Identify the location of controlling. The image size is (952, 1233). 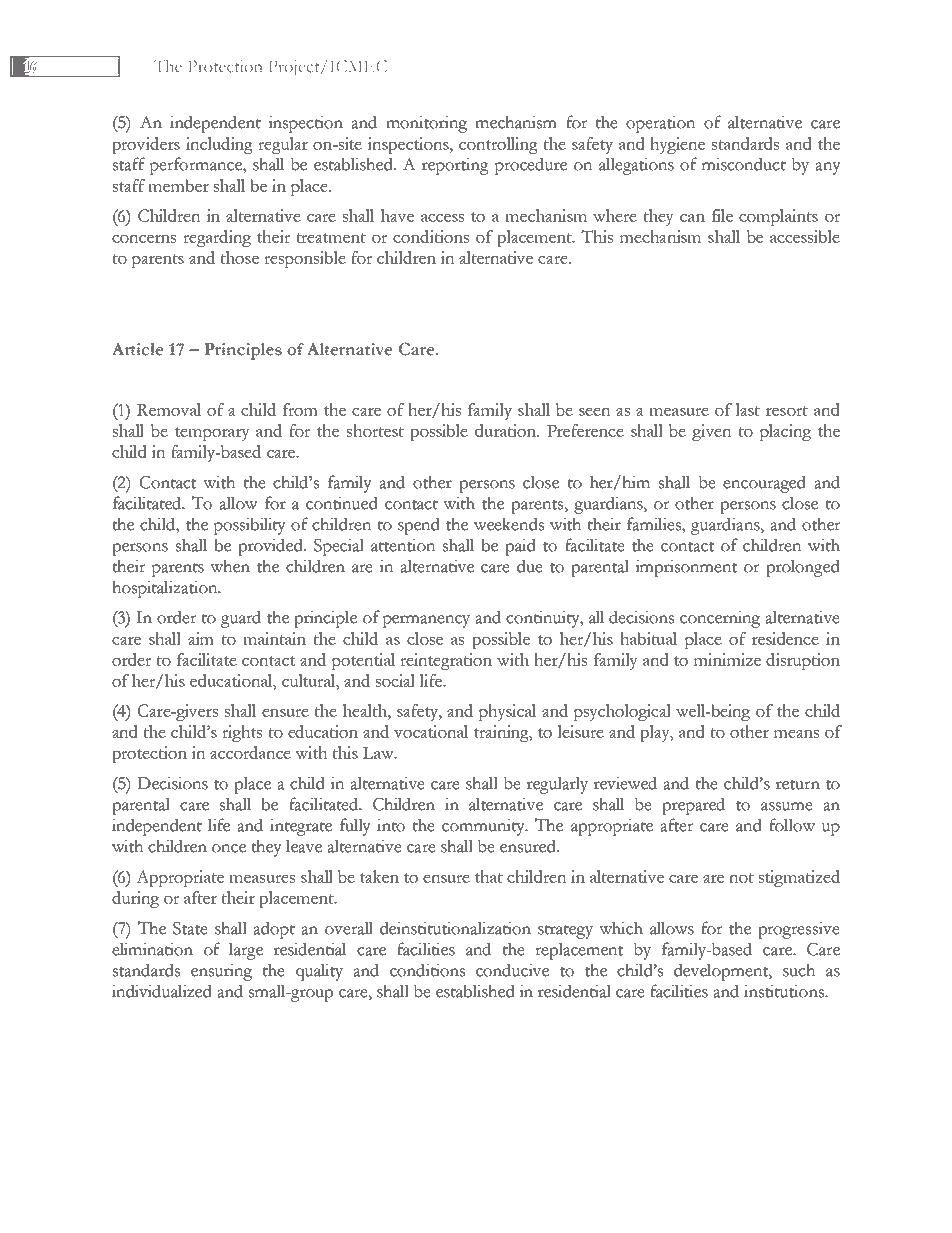
(498, 145).
